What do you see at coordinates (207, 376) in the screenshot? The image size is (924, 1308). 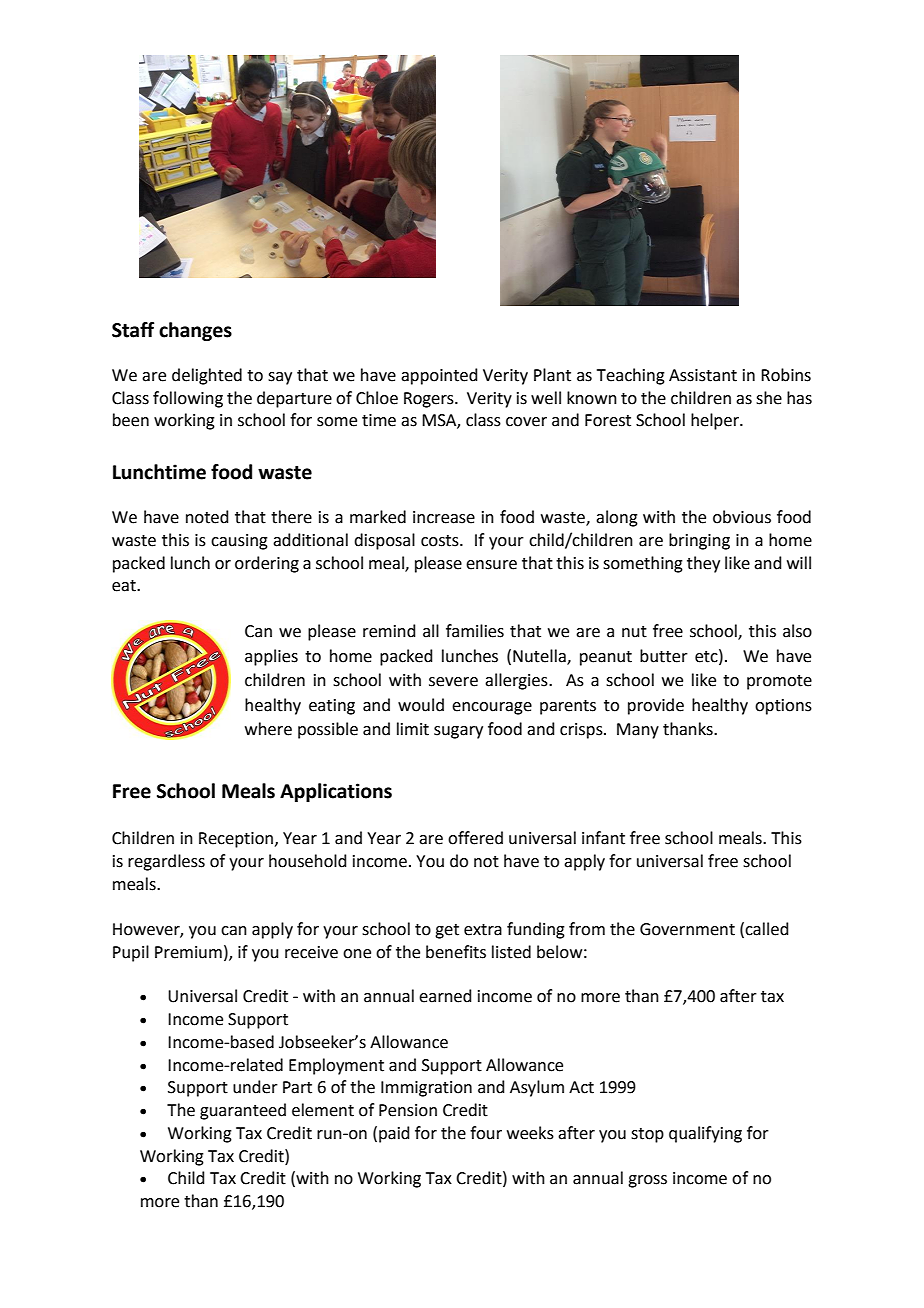 I see `delighted` at bounding box center [207, 376].
